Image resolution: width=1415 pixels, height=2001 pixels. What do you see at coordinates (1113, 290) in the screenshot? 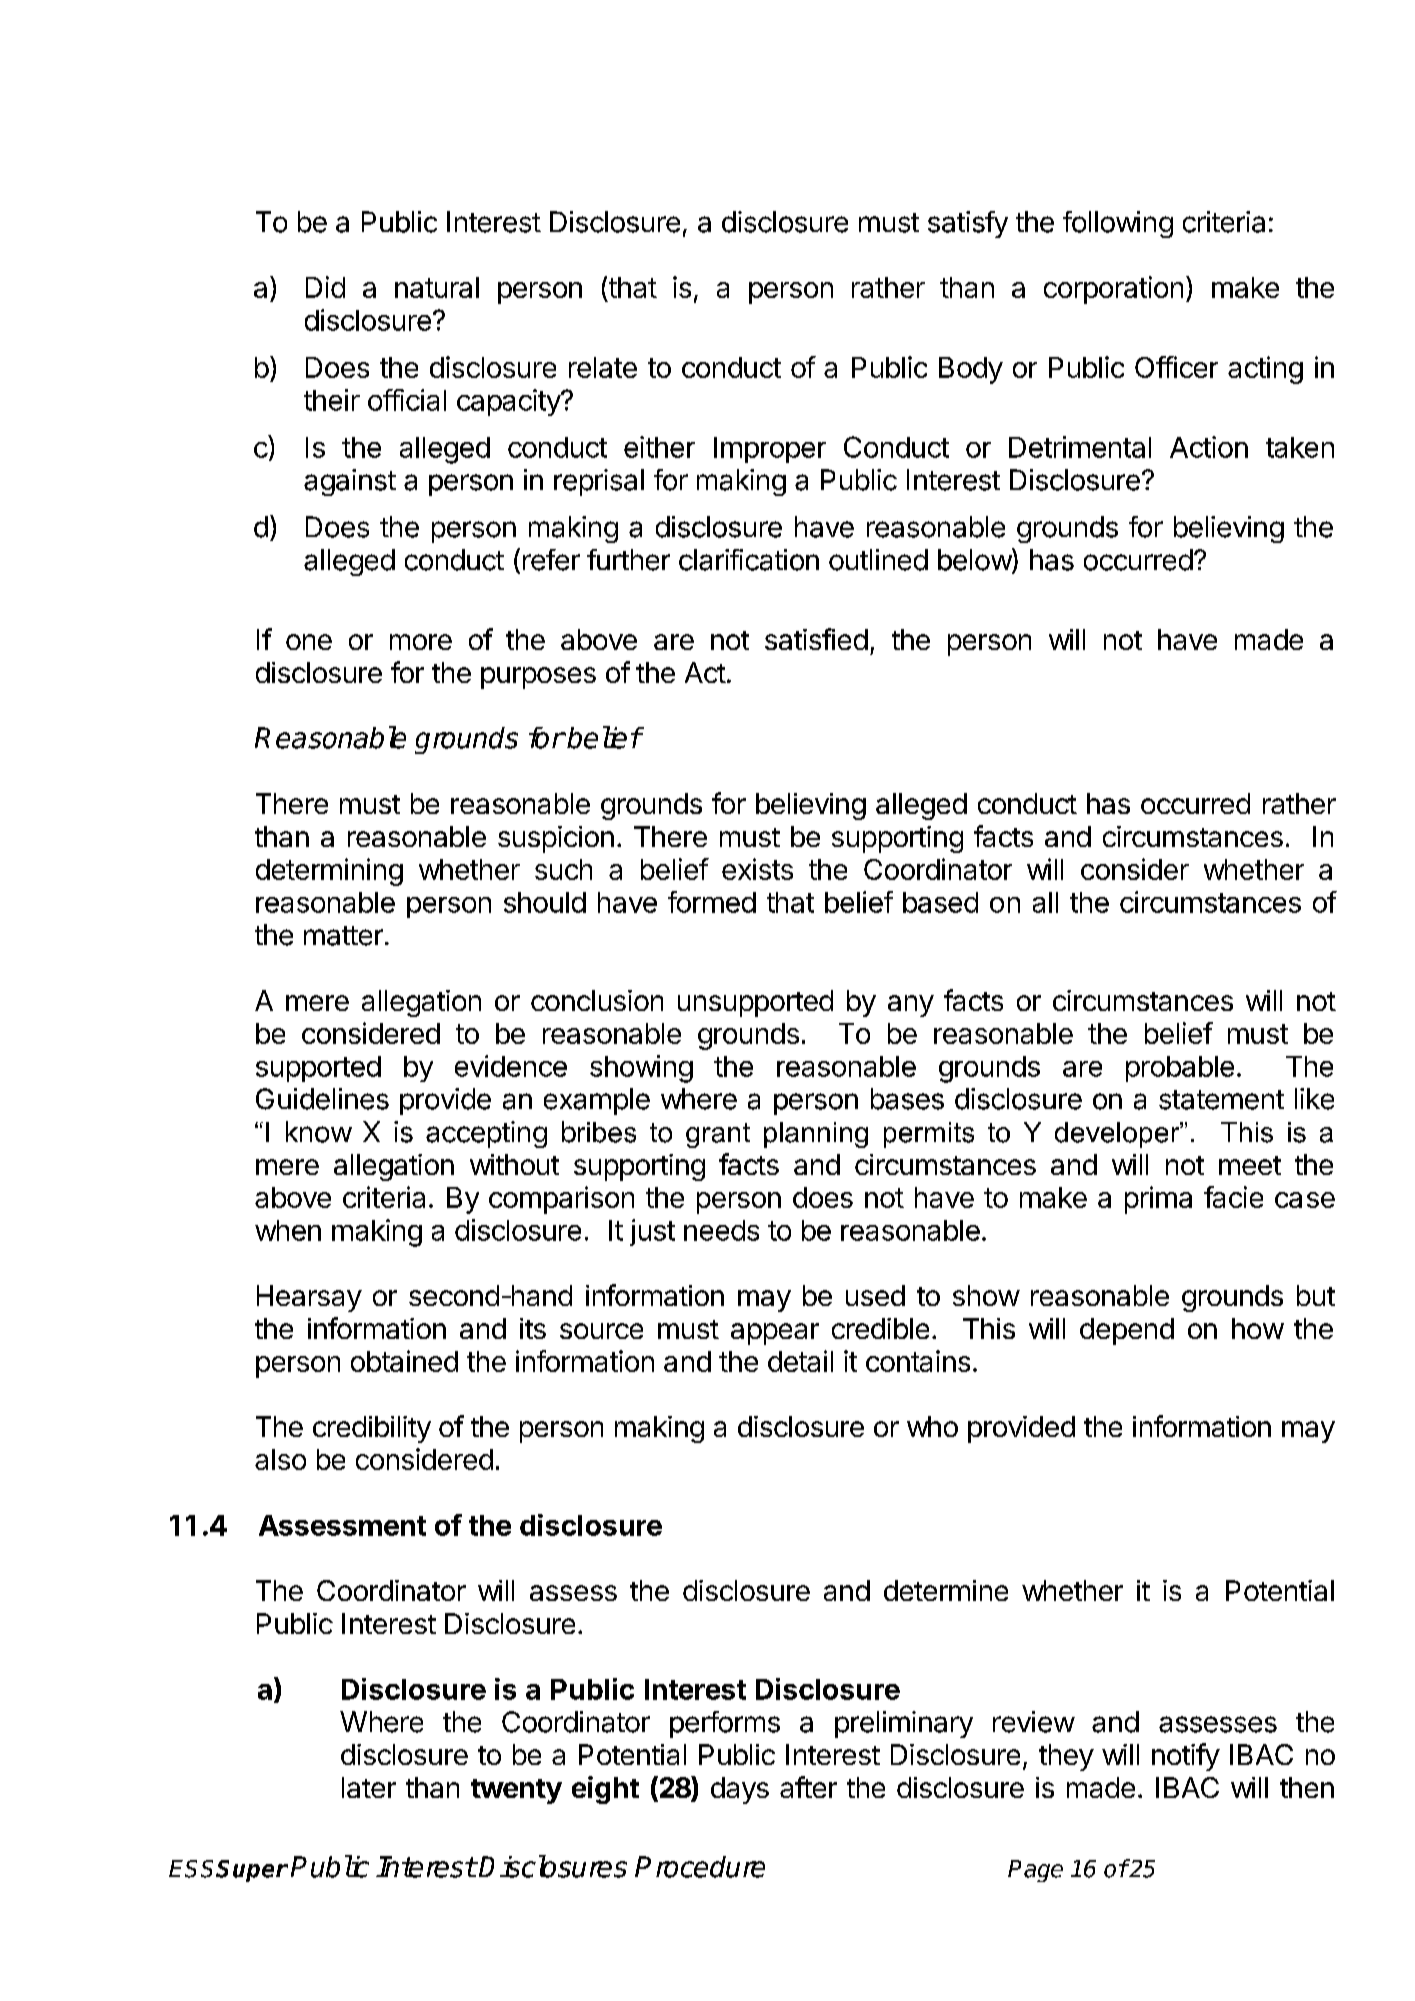
I see `corporation` at bounding box center [1113, 290].
